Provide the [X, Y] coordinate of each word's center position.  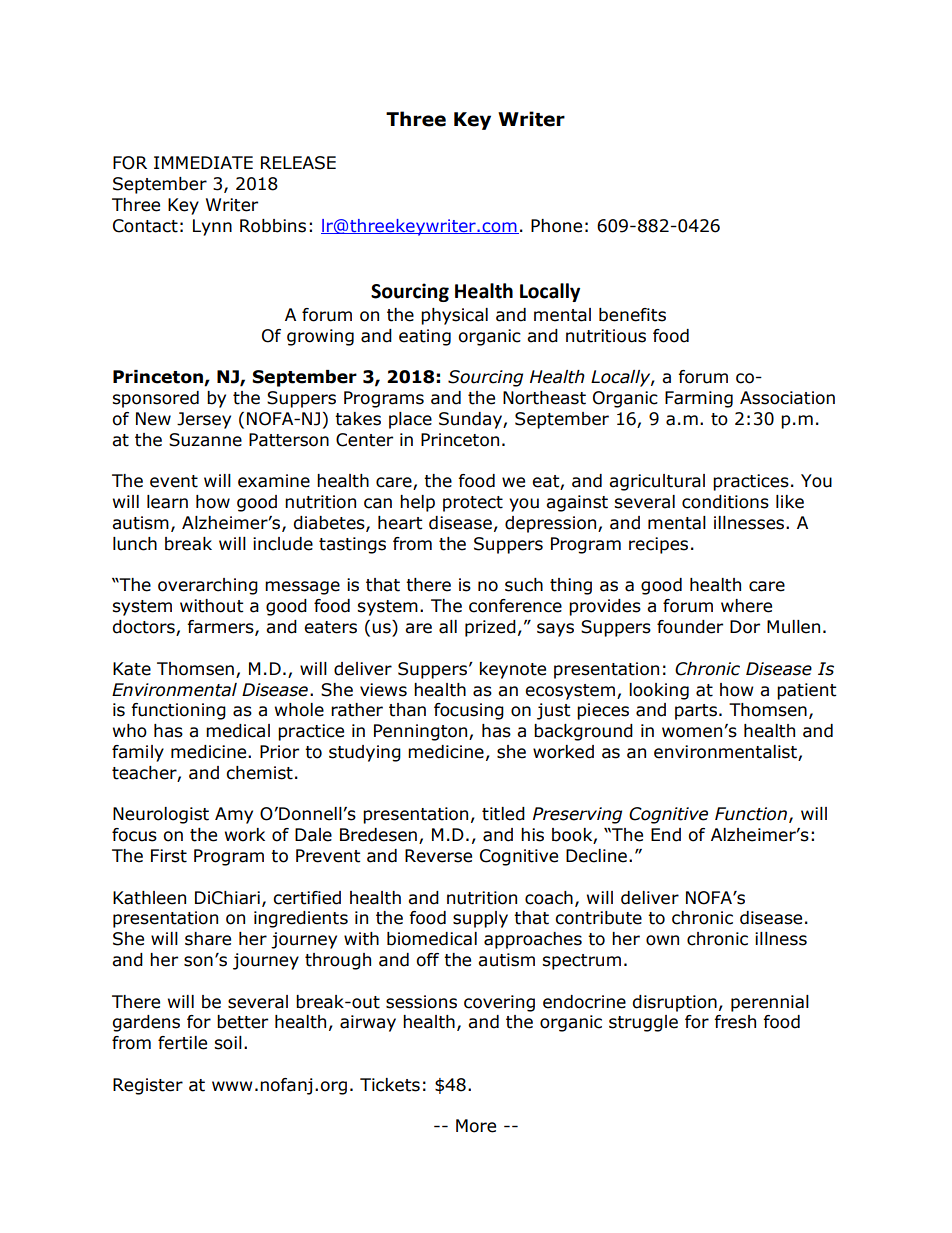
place [410, 420]
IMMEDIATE [203, 162]
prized [490, 628]
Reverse [438, 856]
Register [148, 1086]
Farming [699, 399]
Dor [745, 627]
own [662, 940]
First [169, 856]
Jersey [204, 420]
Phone [556, 226]
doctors [144, 628]
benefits [632, 315]
